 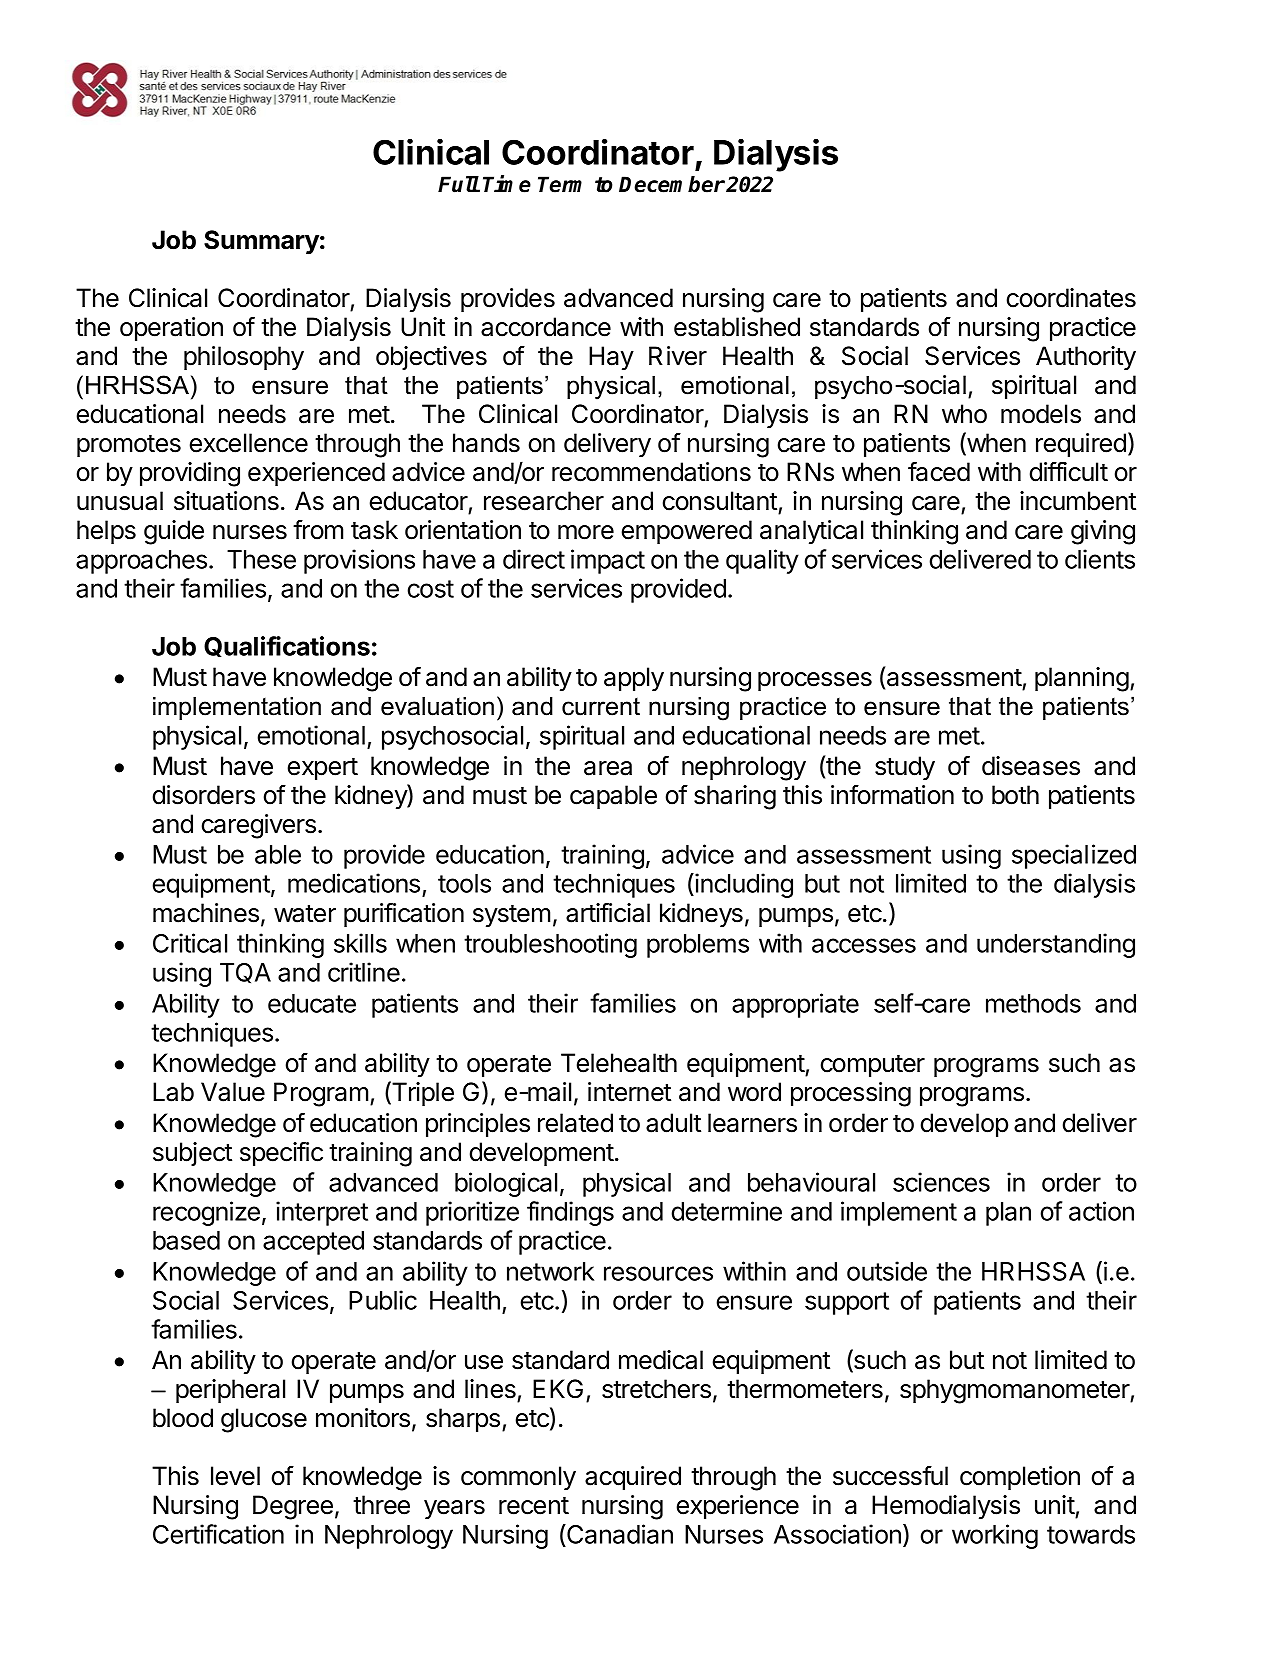 What do you see at coordinates (672, 184) in the screenshot?
I see `December` at bounding box center [672, 184].
